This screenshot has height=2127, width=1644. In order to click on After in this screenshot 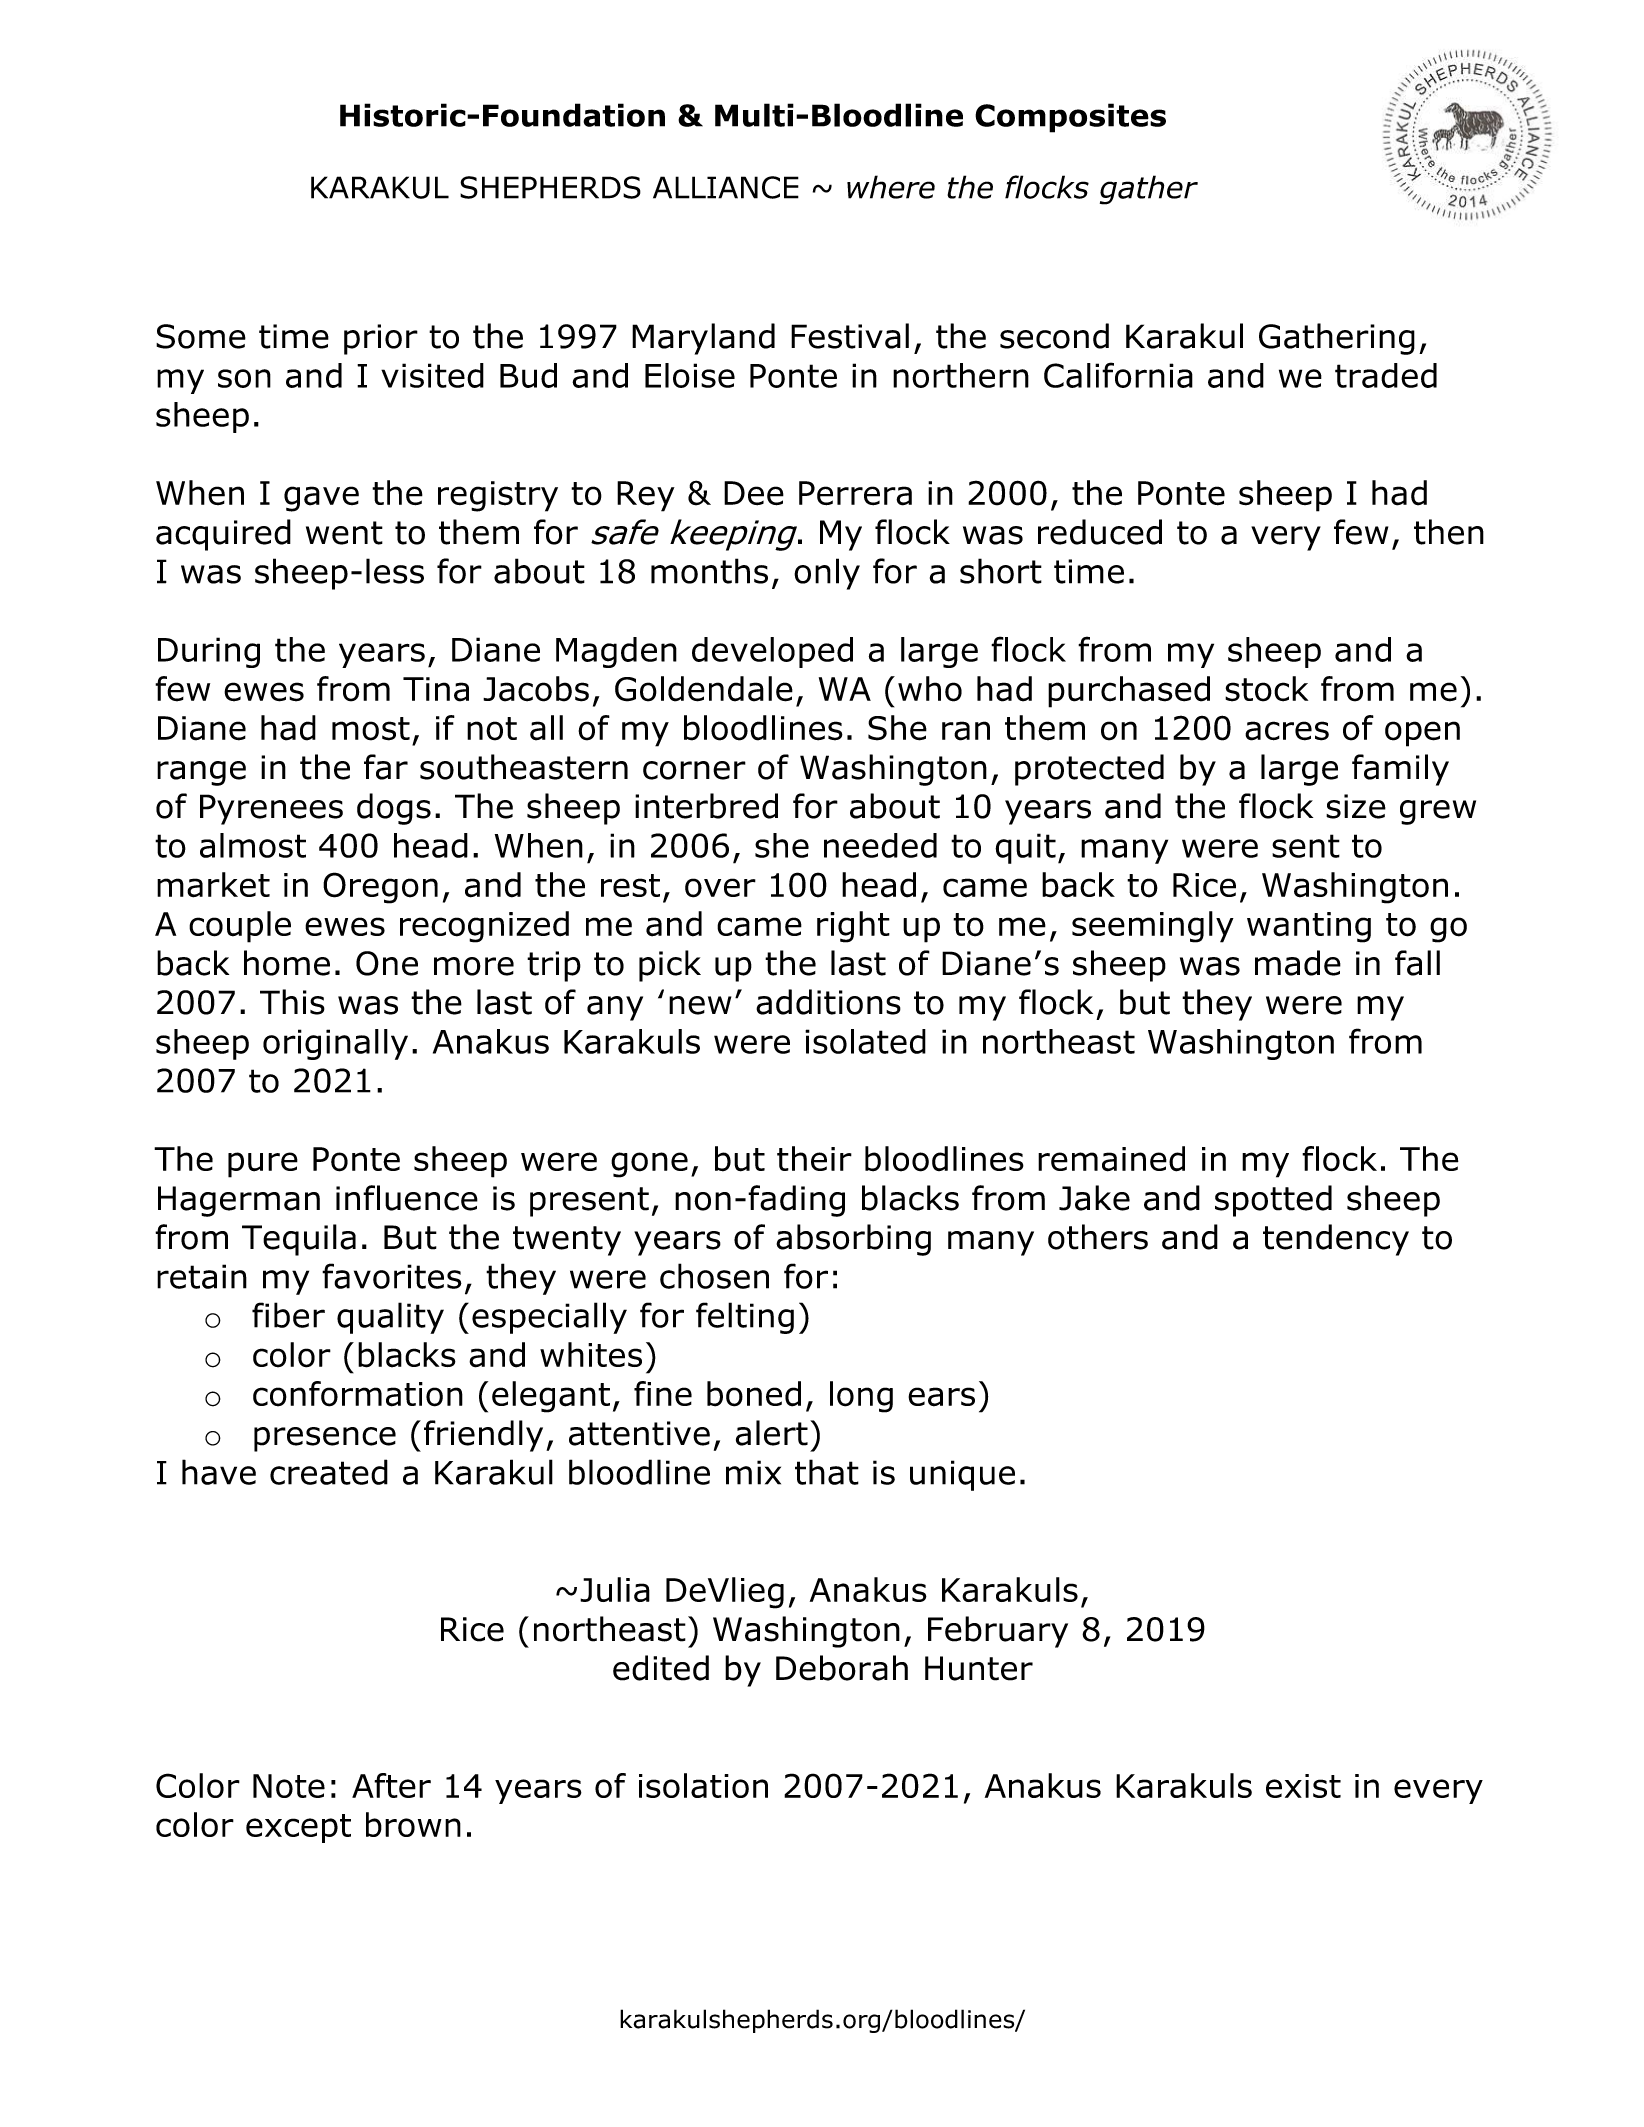, I will do `click(391, 1785)`.
